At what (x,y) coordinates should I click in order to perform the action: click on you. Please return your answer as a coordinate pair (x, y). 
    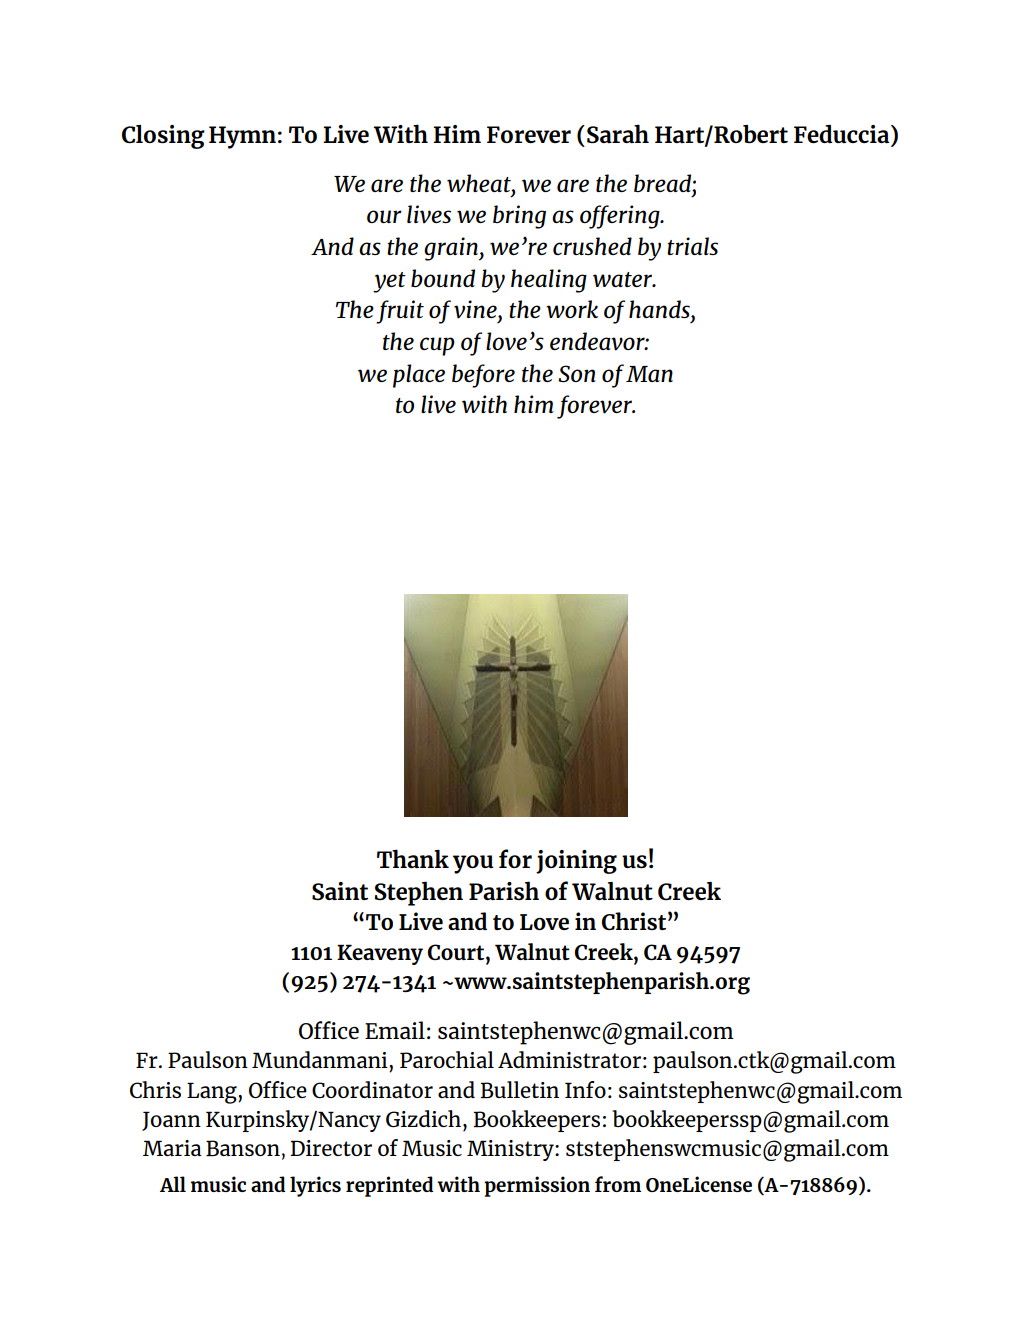
    Looking at the image, I should click on (473, 864).
